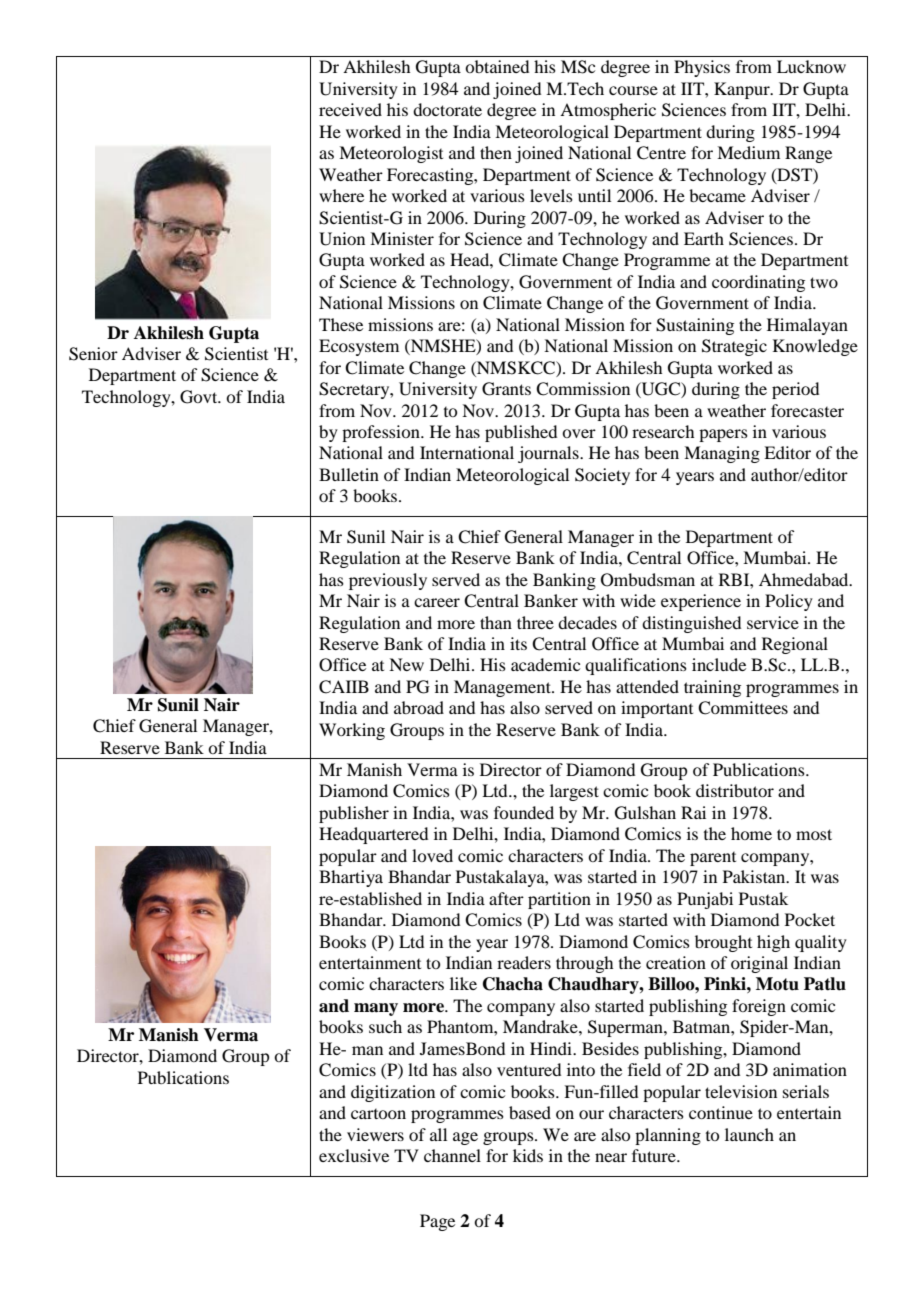  What do you see at coordinates (447, 109) in the document?
I see `doctorate` at bounding box center [447, 109].
